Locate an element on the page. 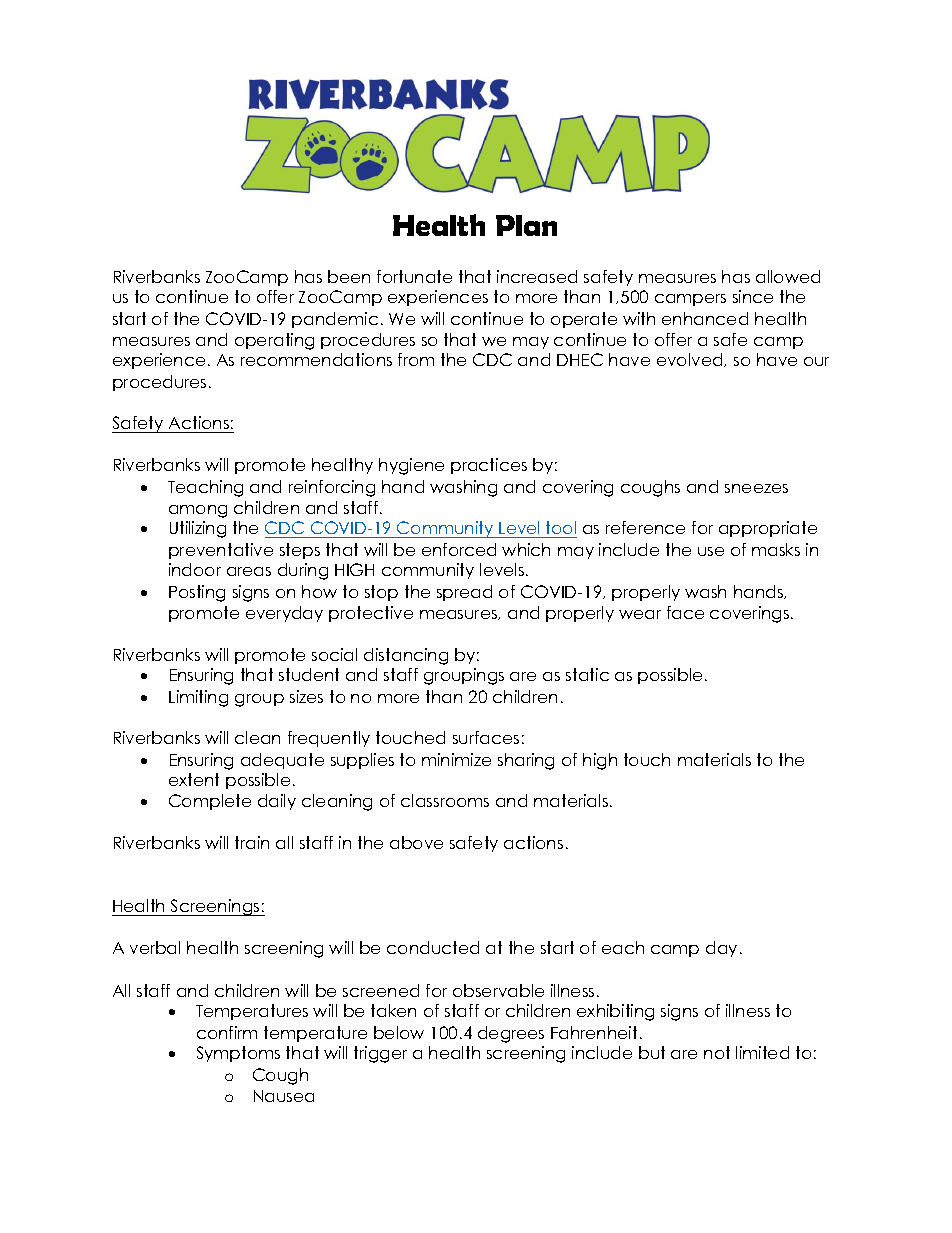 The width and height of the page is (952, 1233). degrees is located at coordinates (511, 1034).
